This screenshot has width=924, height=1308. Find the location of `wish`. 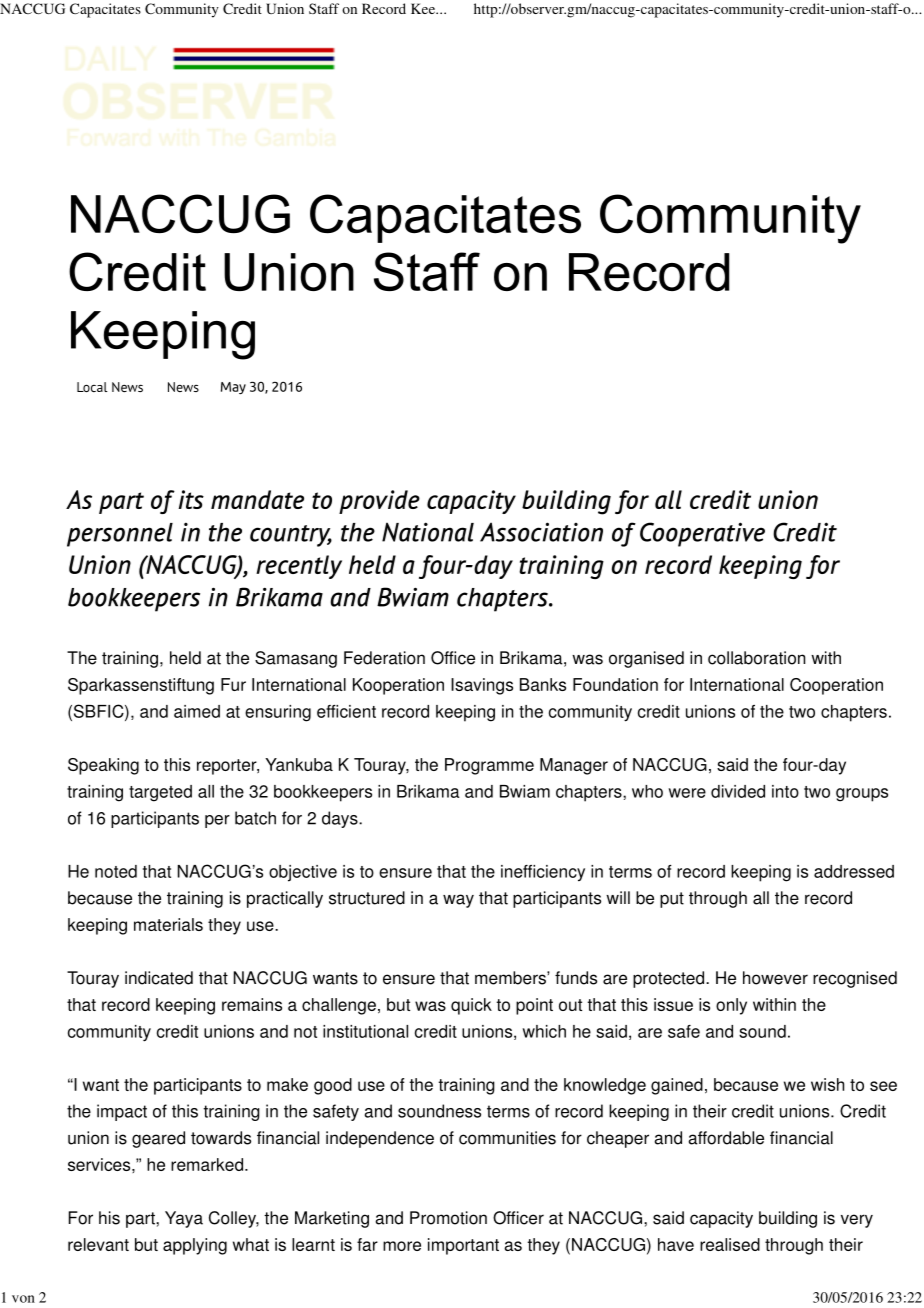

wish is located at coordinates (827, 1084).
